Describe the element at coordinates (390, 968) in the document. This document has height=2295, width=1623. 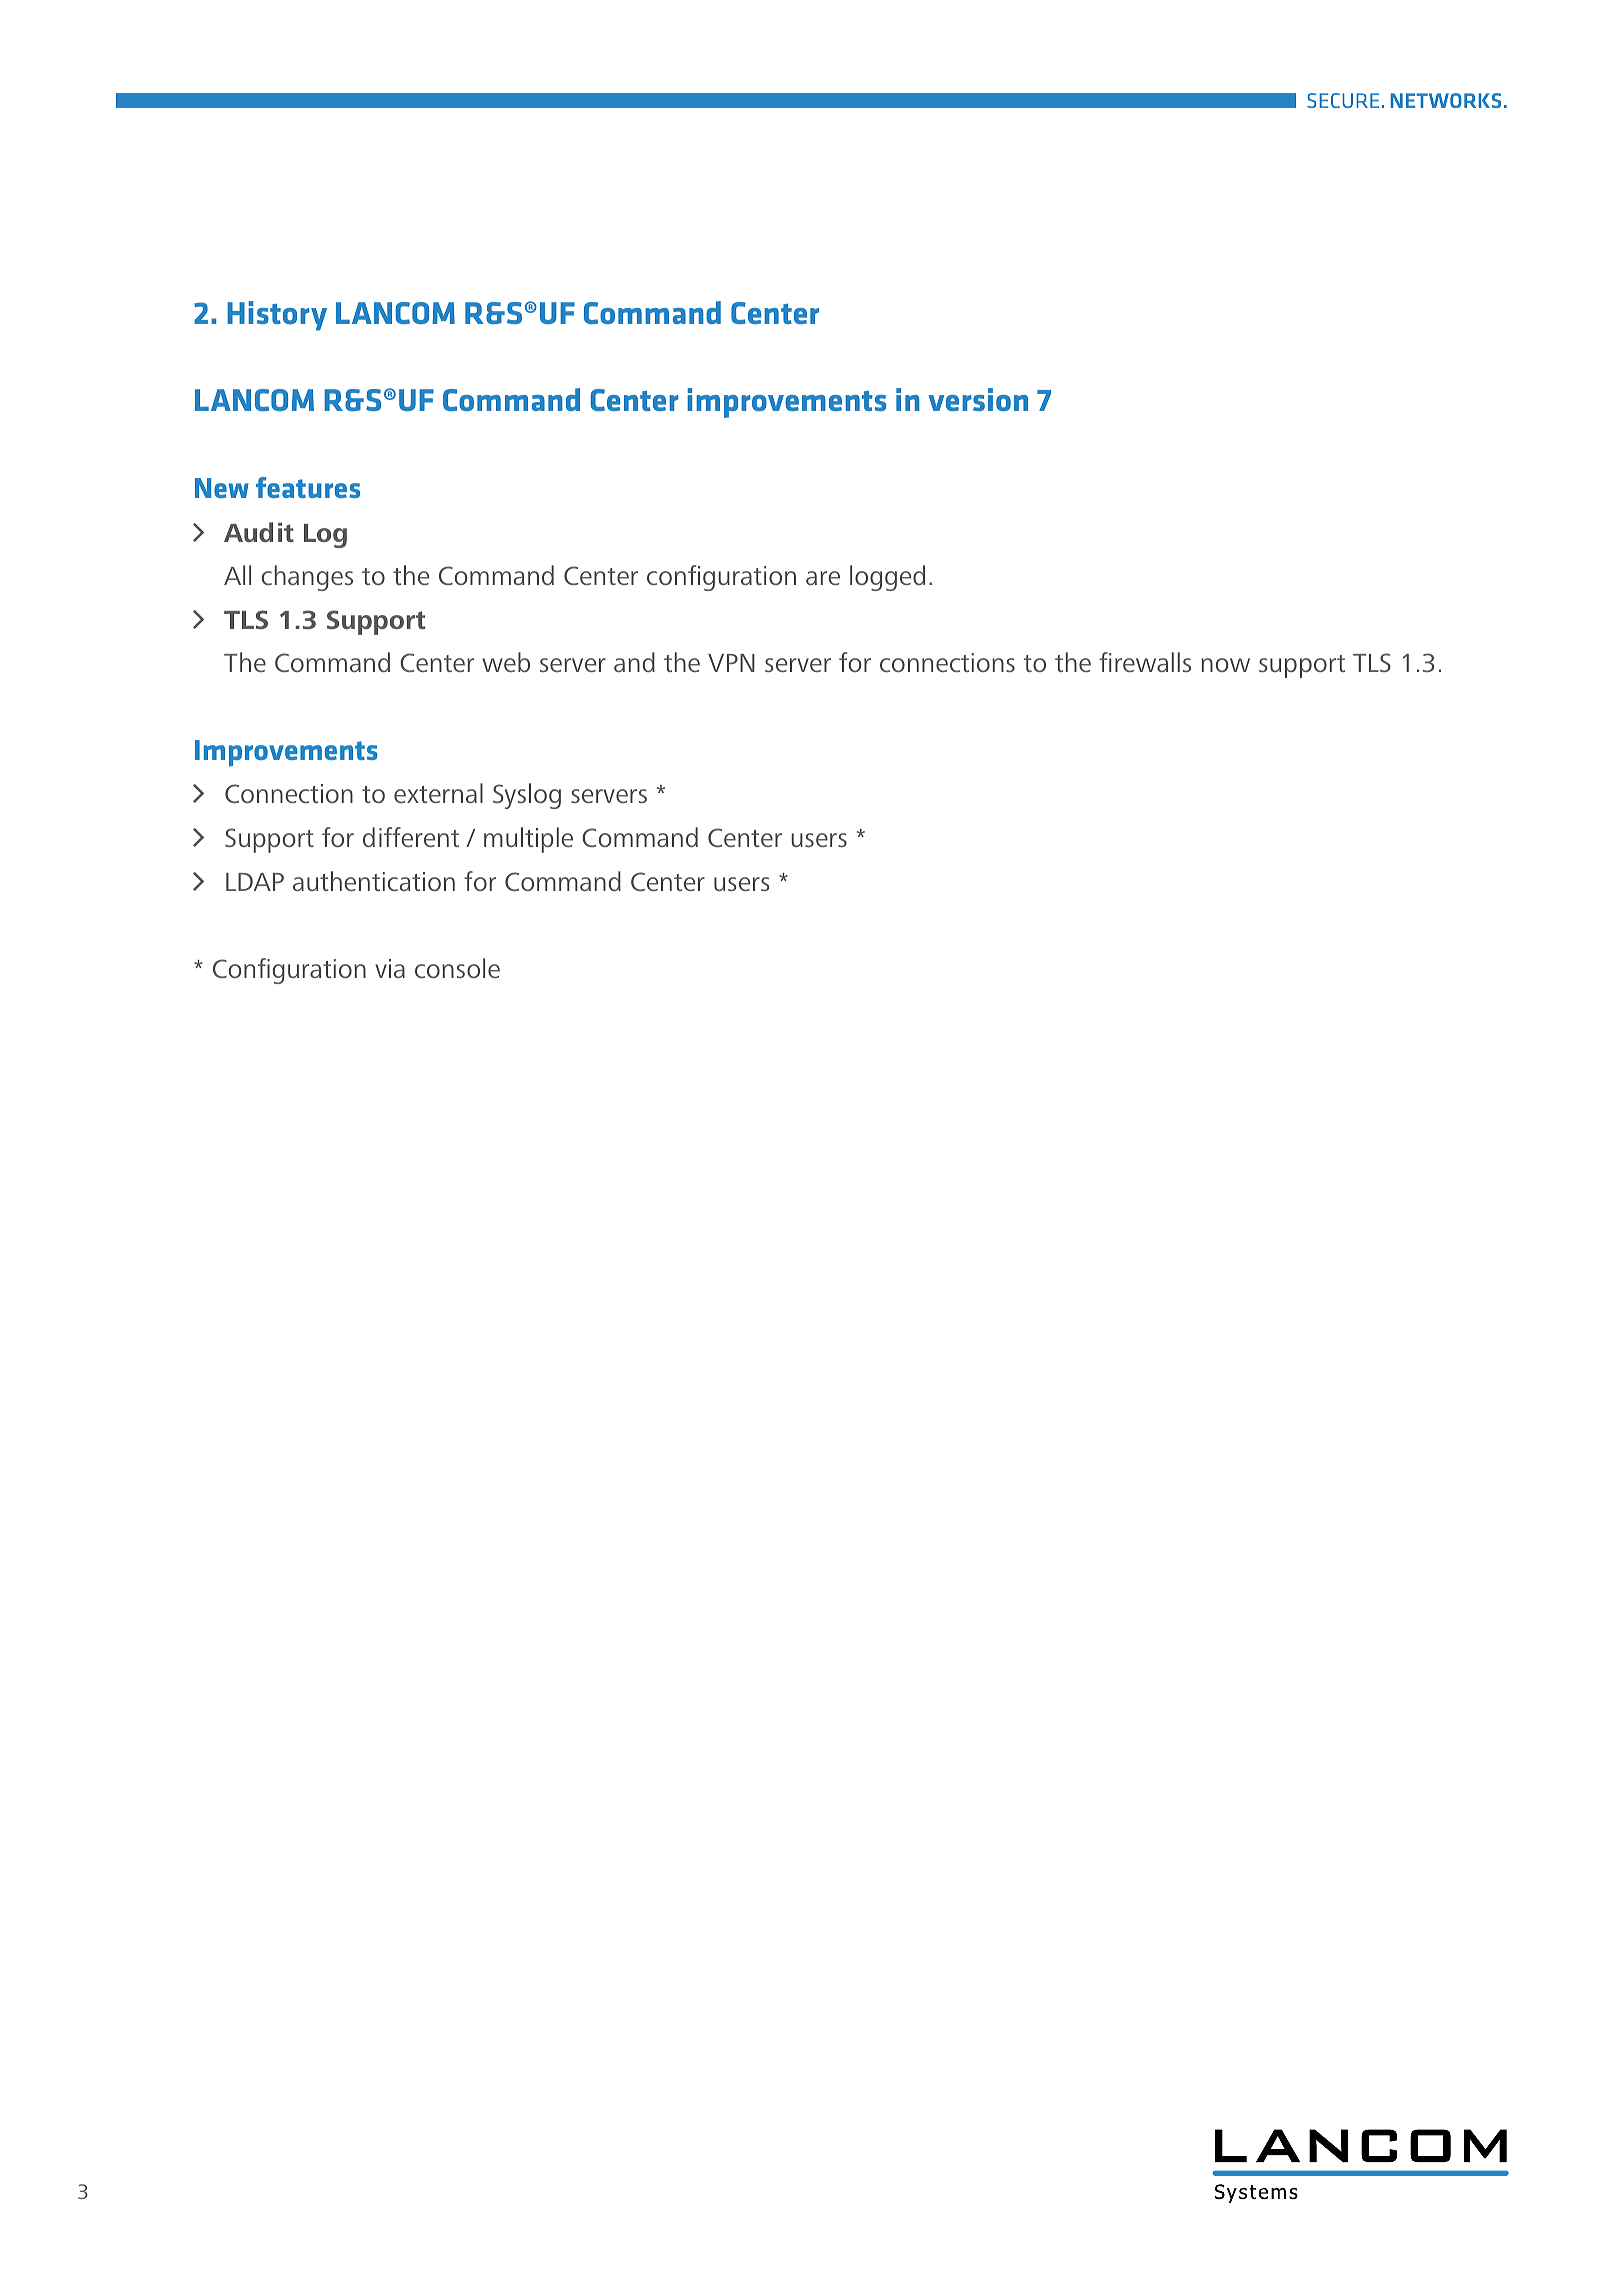
I see `via` at that location.
